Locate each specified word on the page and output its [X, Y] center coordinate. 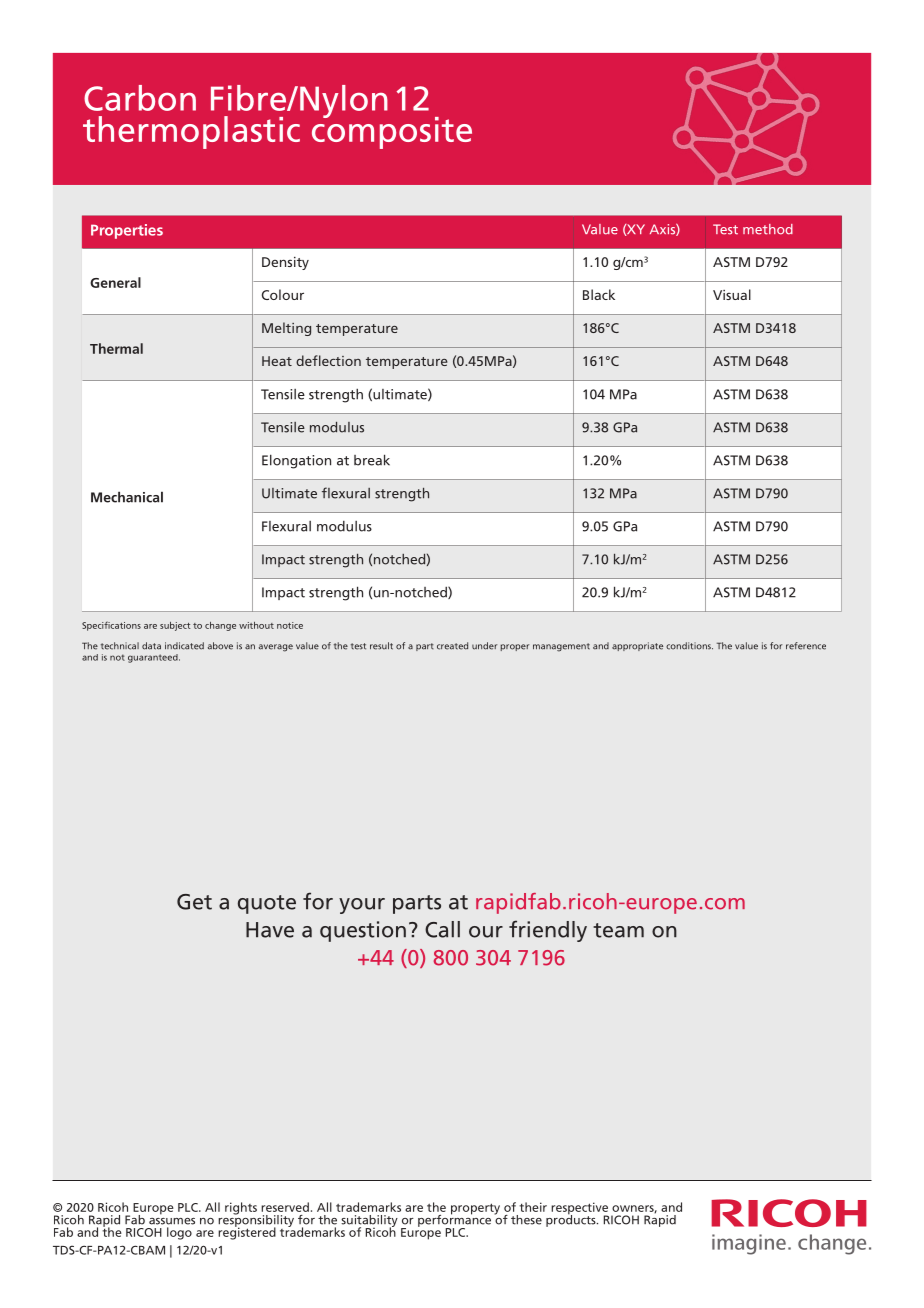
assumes [172, 1221]
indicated [184, 646]
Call [442, 929]
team [618, 930]
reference [806, 646]
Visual [732, 294]
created [452, 646]
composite [392, 131]
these [526, 1220]
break [372, 460]
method [768, 229]
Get [194, 902]
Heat [277, 361]
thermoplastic [191, 132]
